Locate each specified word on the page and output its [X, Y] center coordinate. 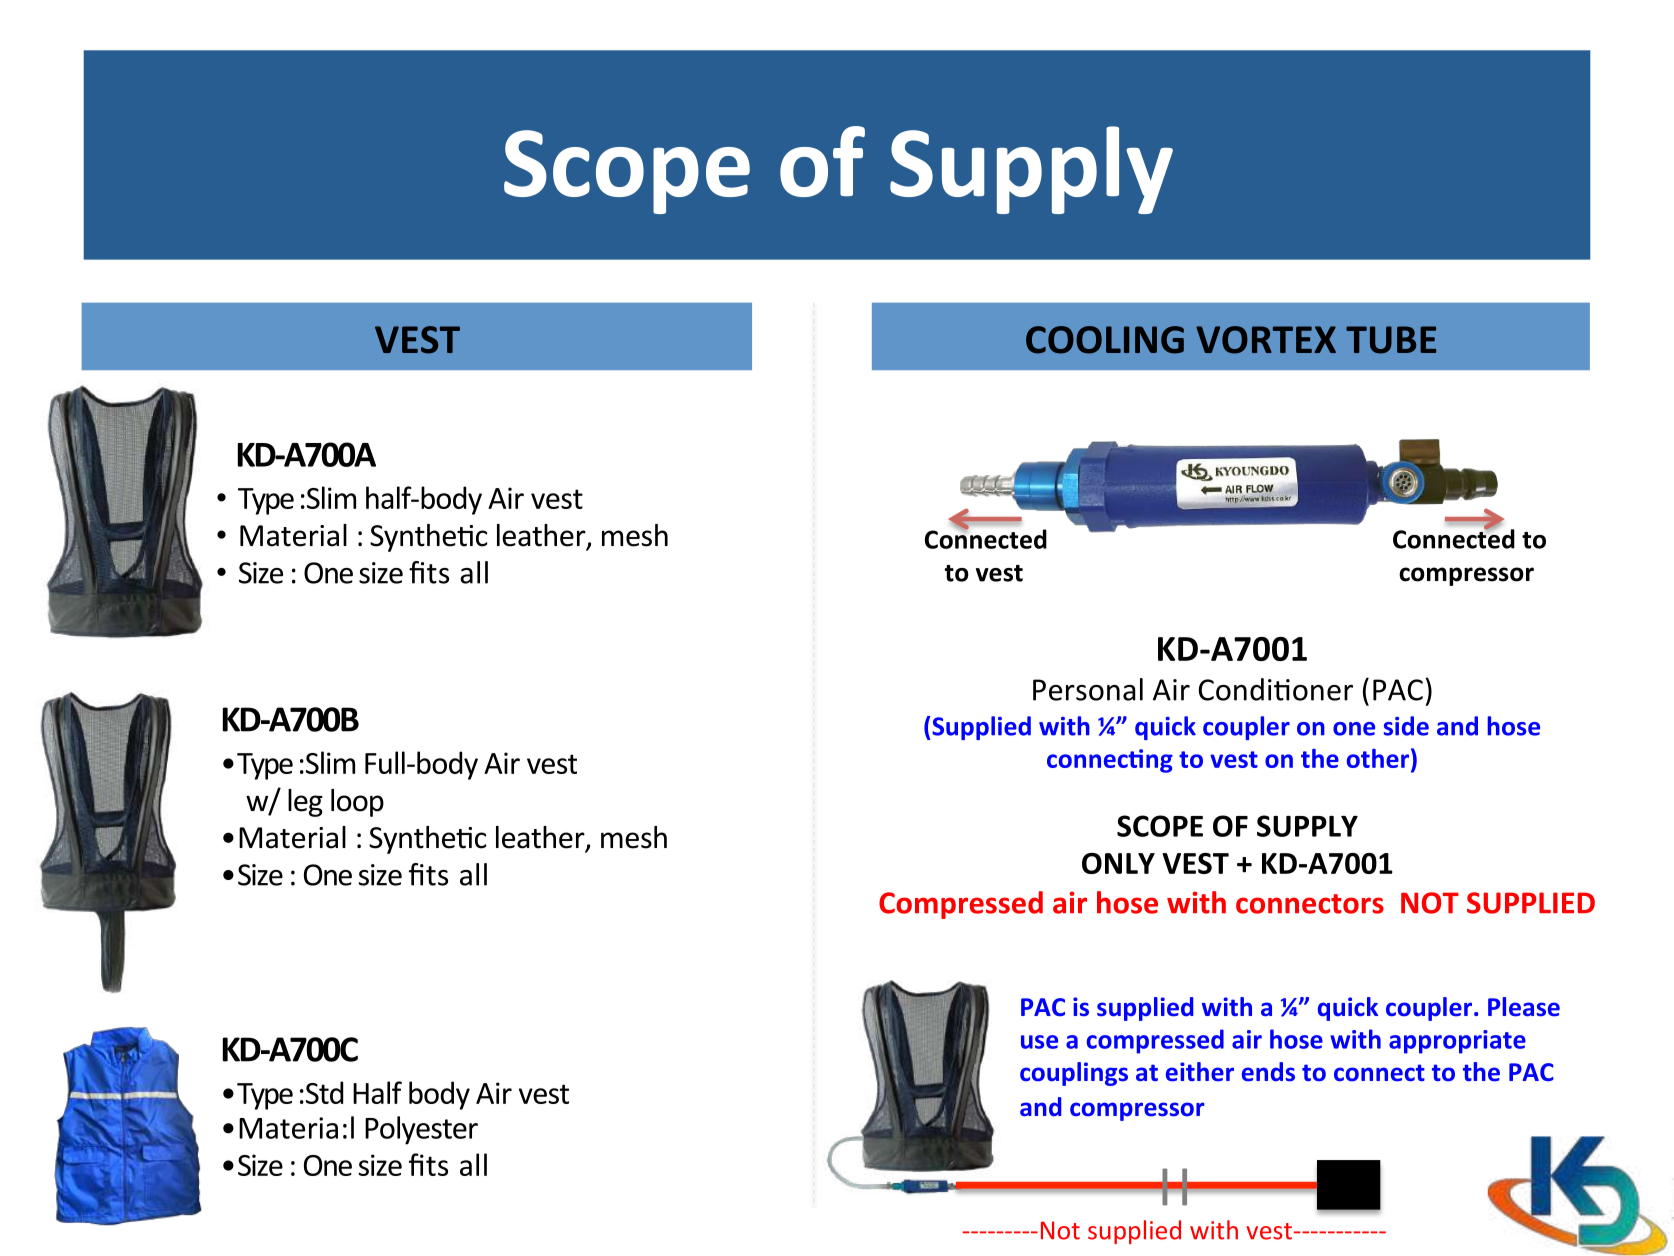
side [1406, 726]
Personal [1088, 689]
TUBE [1391, 340]
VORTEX [1266, 340]
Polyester [421, 1130]
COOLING [1105, 340]
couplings [1074, 1074]
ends [1268, 1072]
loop [357, 803]
